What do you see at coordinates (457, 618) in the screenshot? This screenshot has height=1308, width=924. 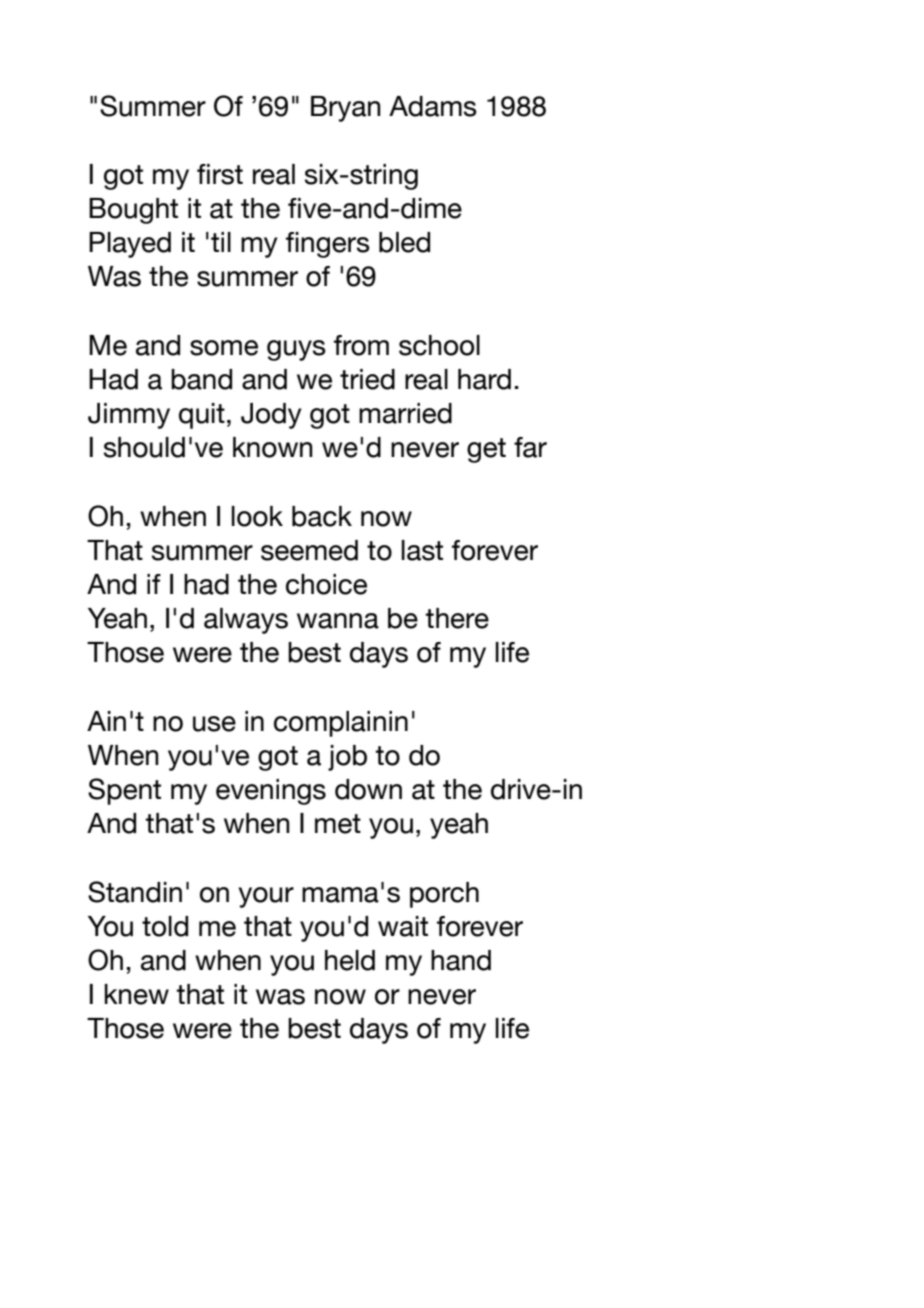 I see `there` at bounding box center [457, 618].
